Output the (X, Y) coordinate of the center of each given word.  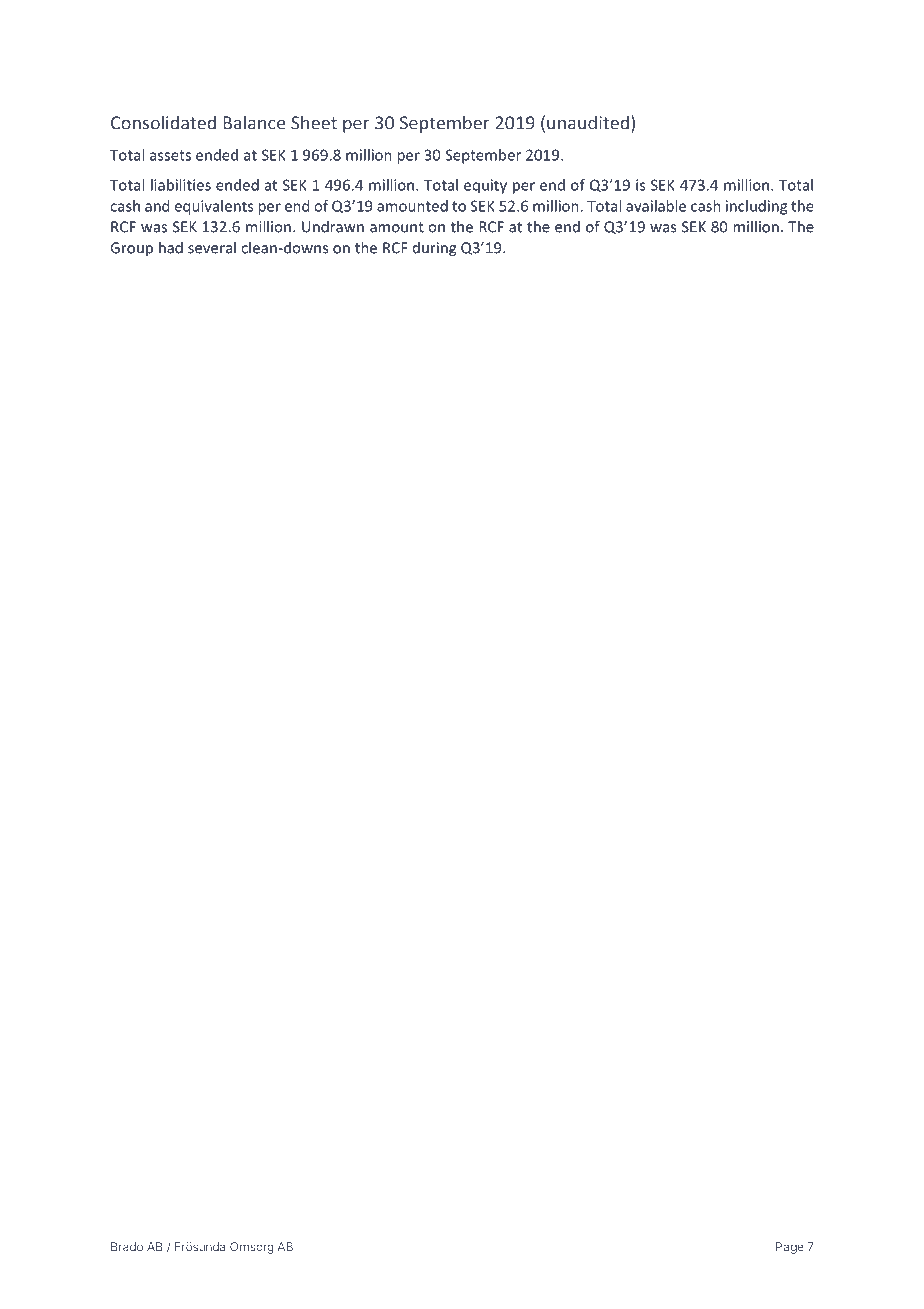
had (171, 247)
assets (170, 155)
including (756, 207)
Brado (127, 1246)
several (212, 247)
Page (790, 1248)
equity (485, 186)
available (656, 206)
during (434, 249)
